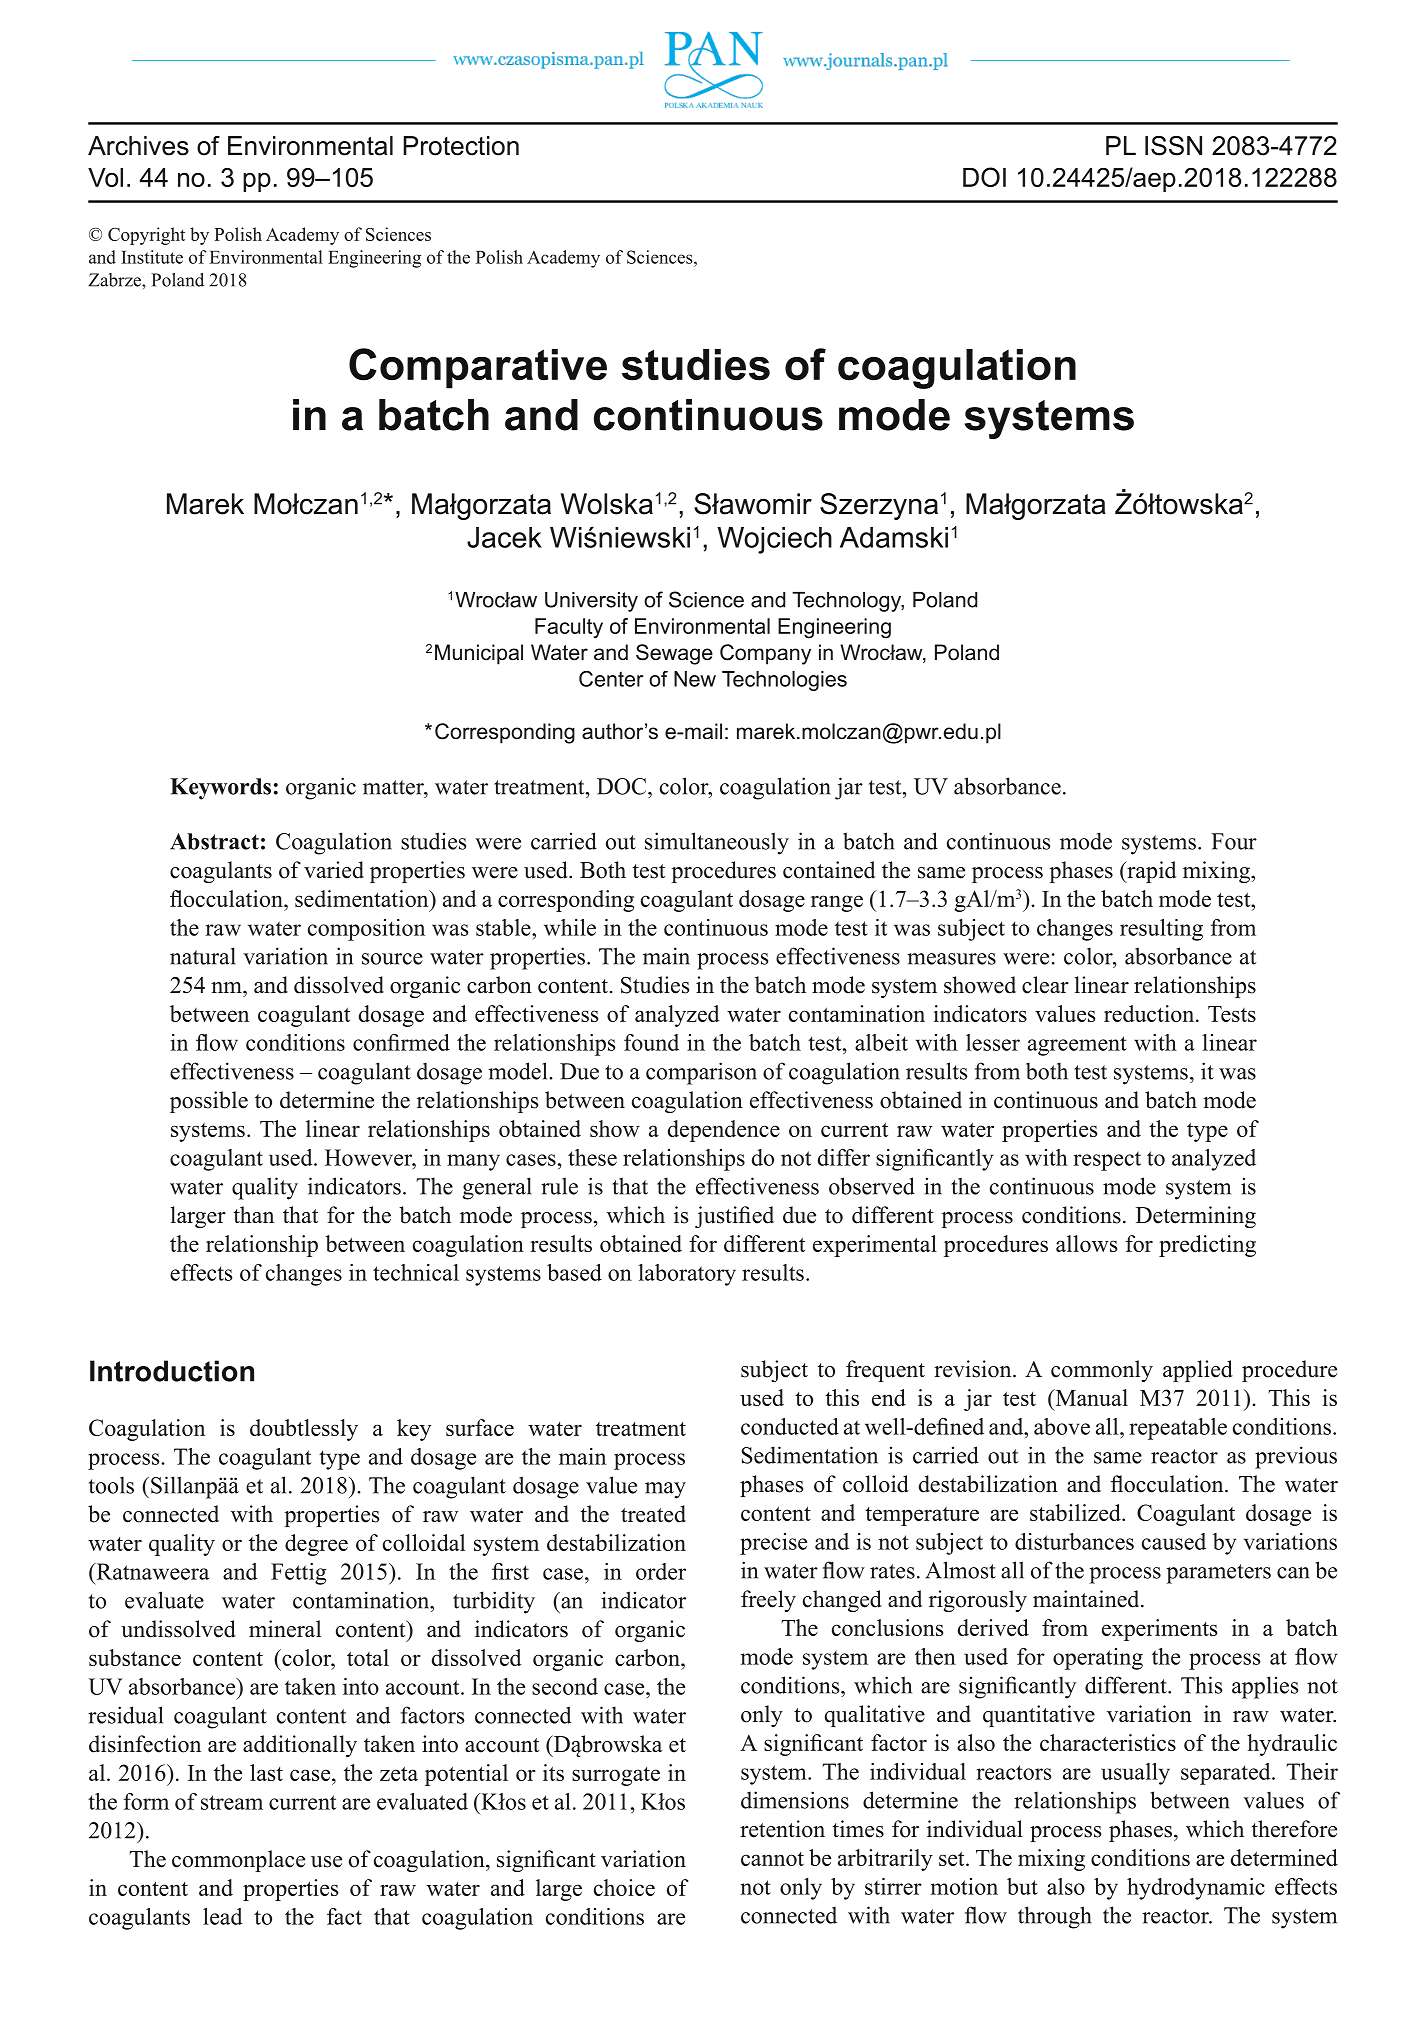  What do you see at coordinates (1218, 1574) in the page?
I see `parameters` at bounding box center [1218, 1574].
